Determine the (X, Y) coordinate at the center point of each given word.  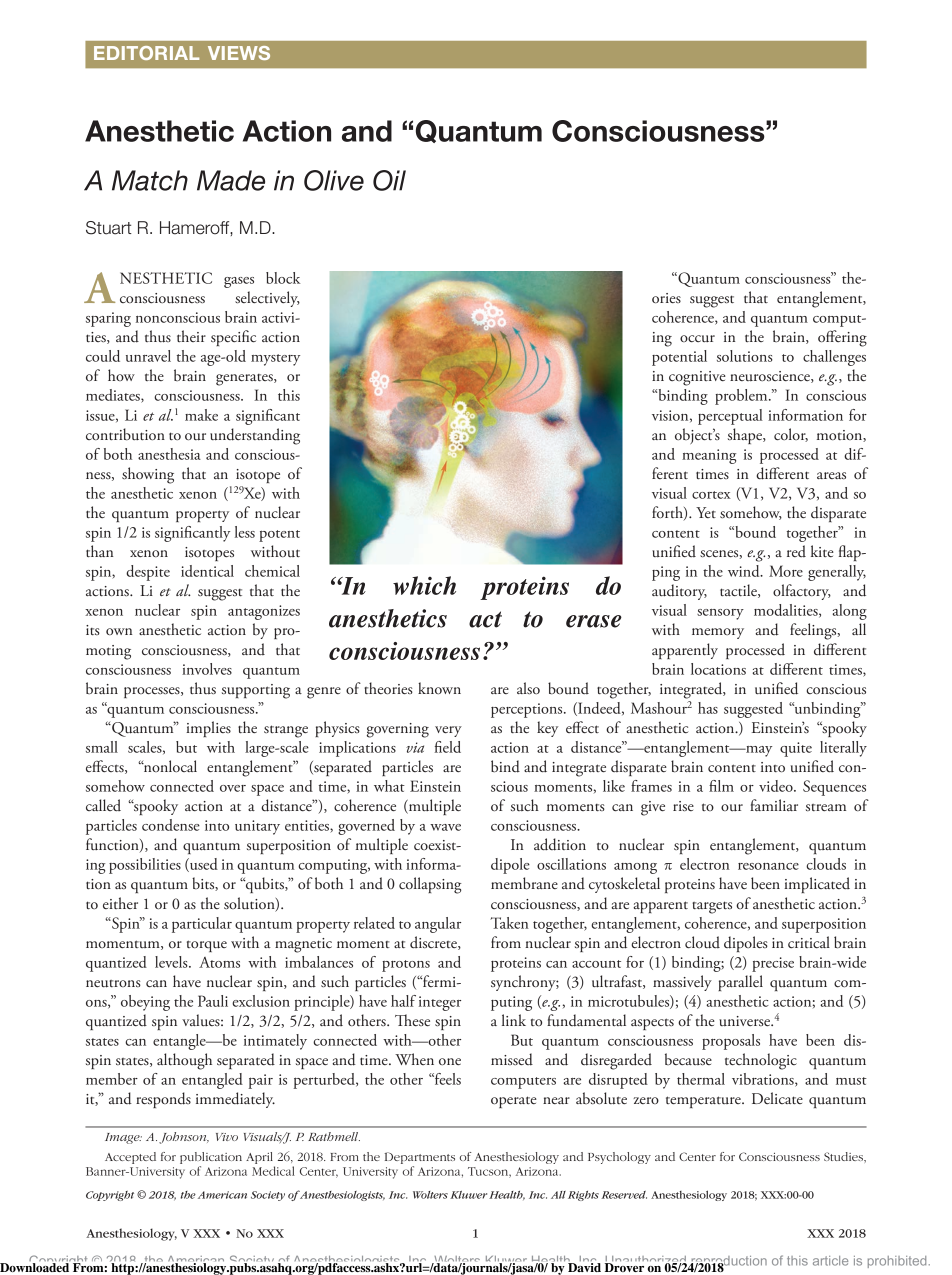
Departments (420, 1158)
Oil (389, 180)
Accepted (130, 1158)
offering (842, 338)
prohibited (897, 1262)
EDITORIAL (146, 53)
